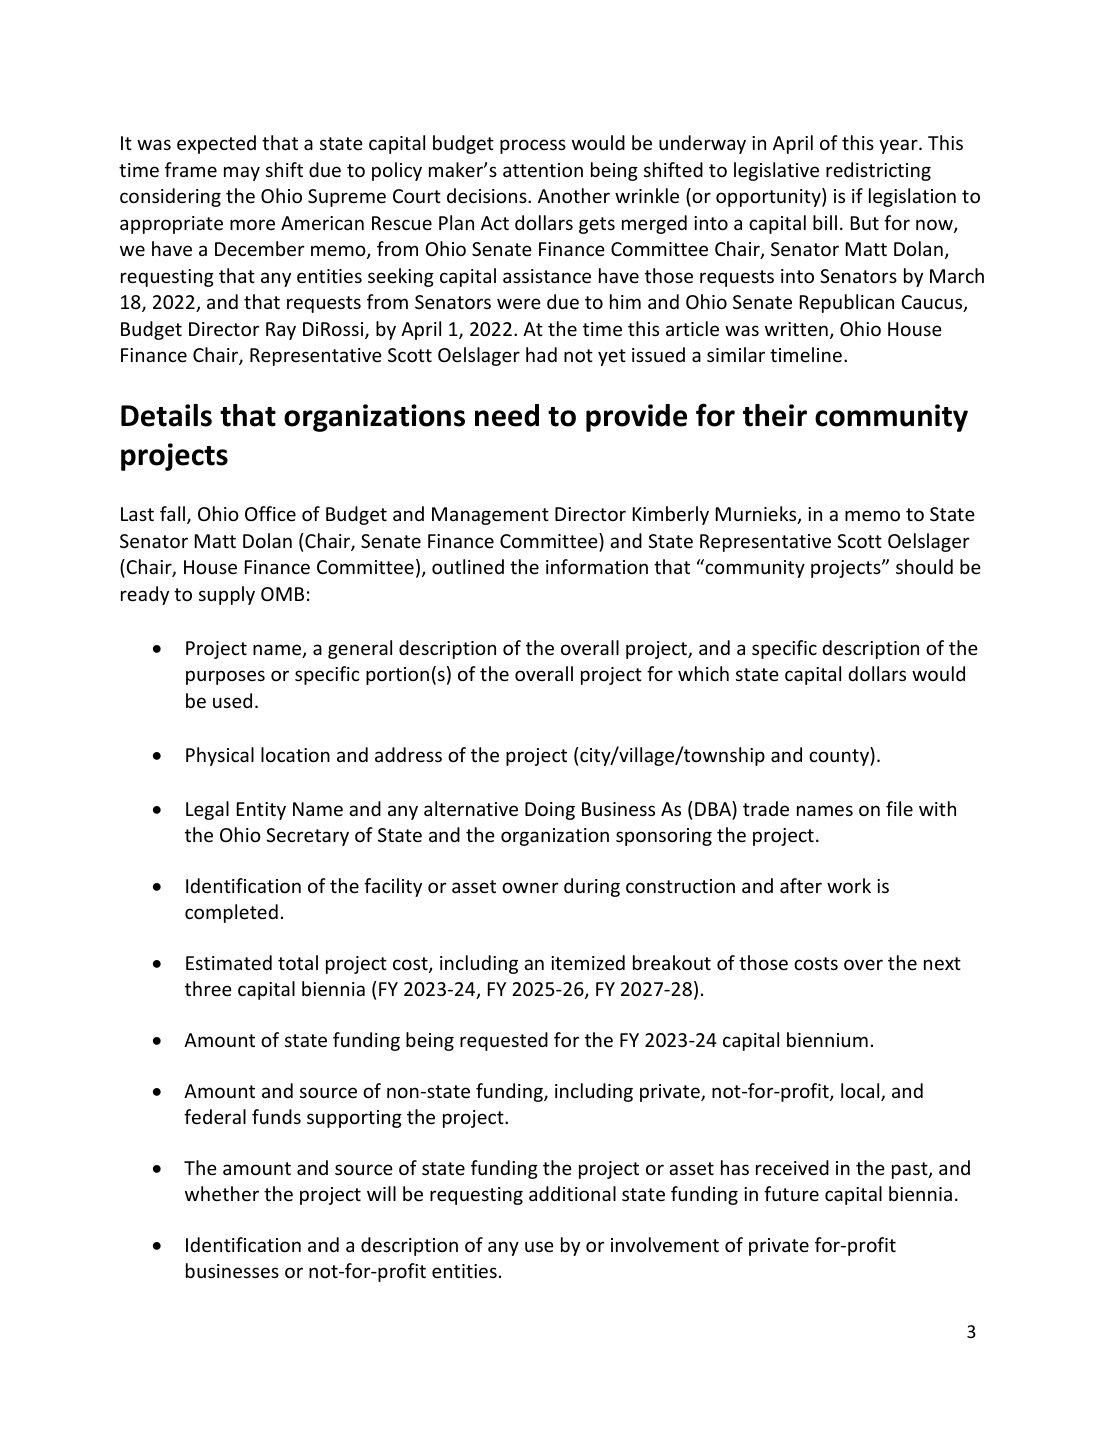 The width and height of the image is (1107, 1432). Describe the element at coordinates (222, 1193) in the image. I see `whether` at that location.
